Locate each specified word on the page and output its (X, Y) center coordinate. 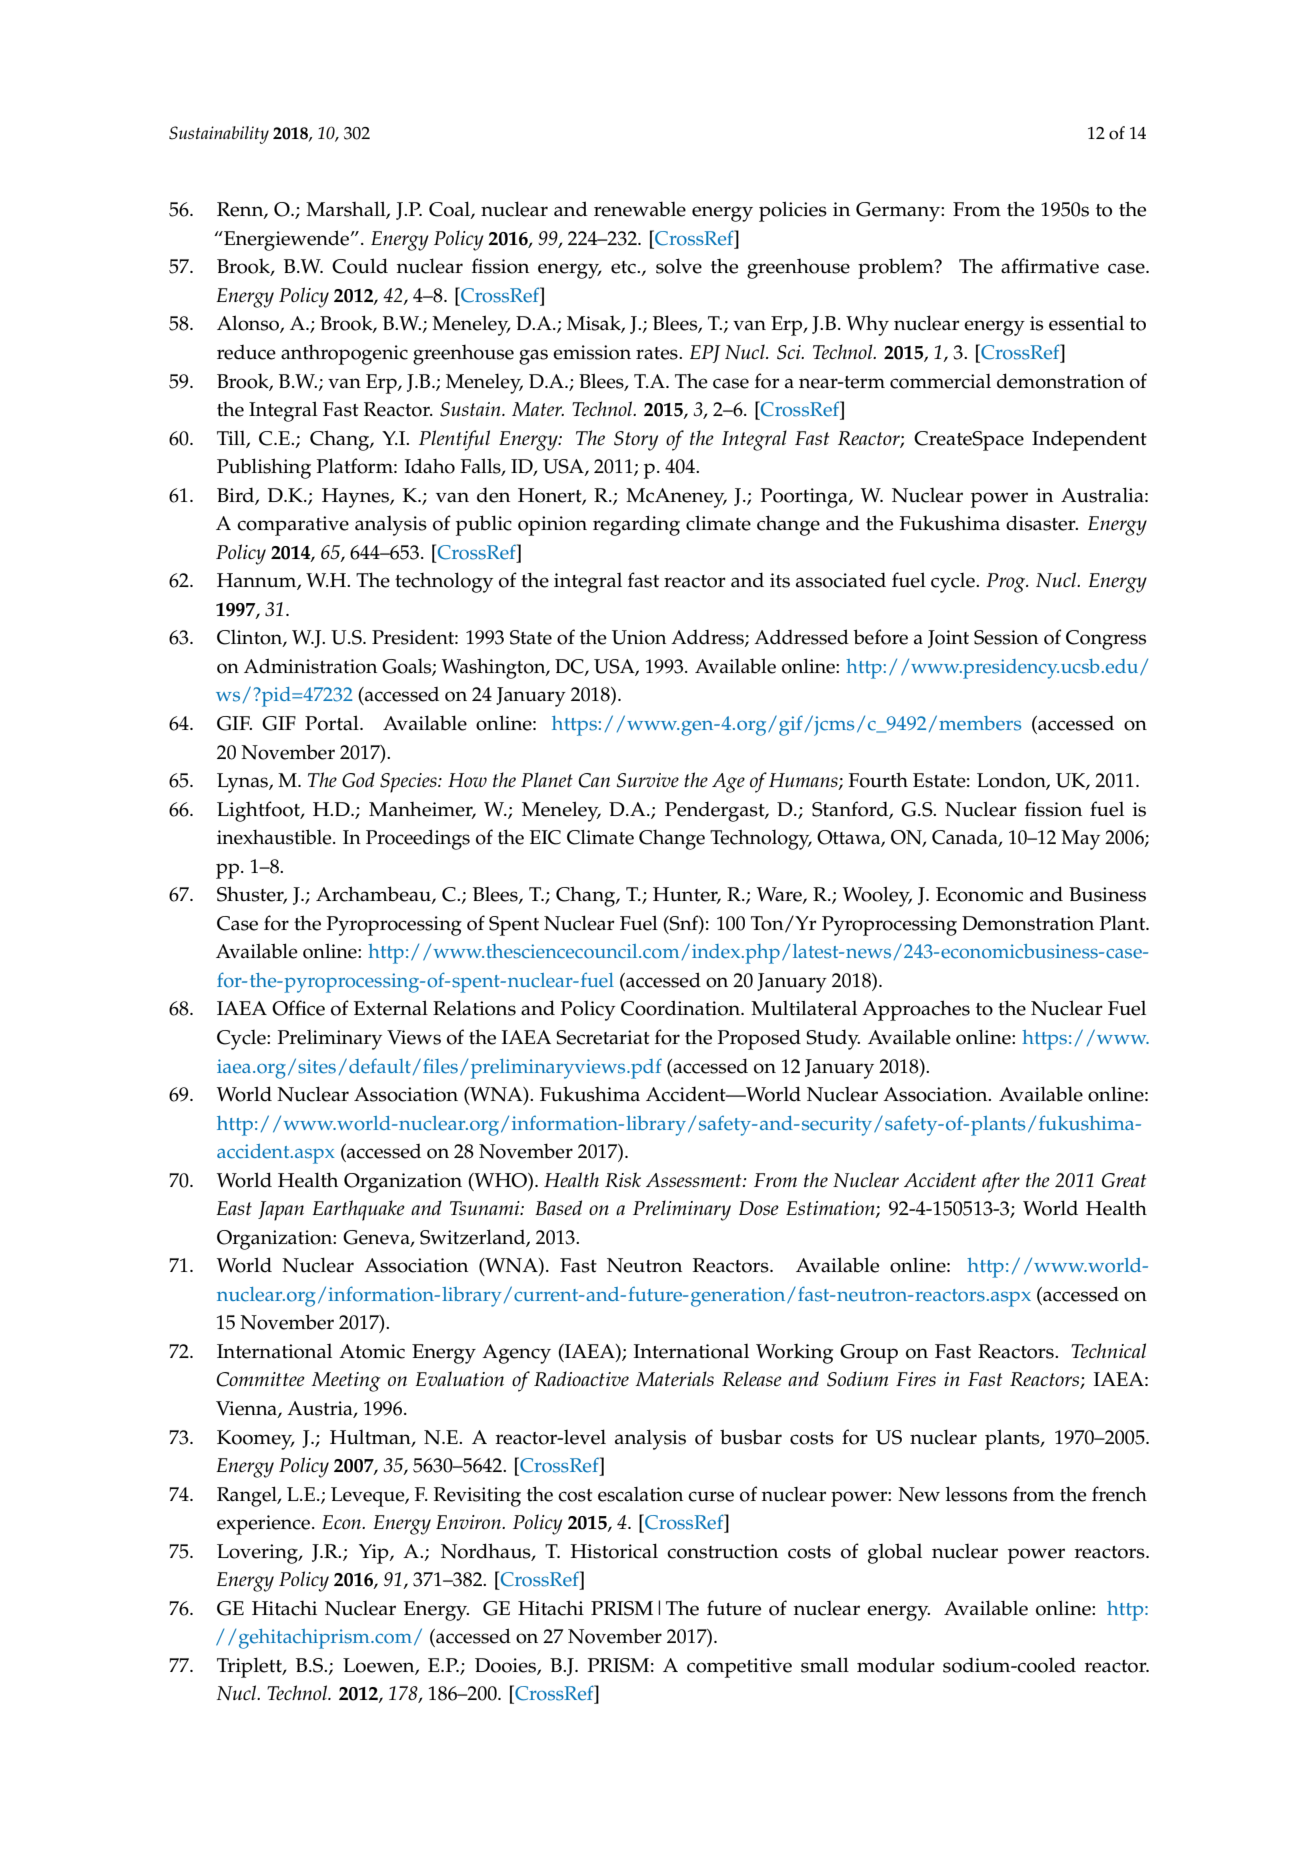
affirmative (1050, 266)
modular (896, 1665)
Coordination (681, 1008)
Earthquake (358, 1210)
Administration (310, 666)
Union (639, 637)
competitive (739, 1668)
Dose (759, 1208)
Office (298, 1008)
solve (679, 266)
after (1001, 1182)
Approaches (916, 1010)
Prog (1007, 583)
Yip (375, 1554)
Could (360, 266)
